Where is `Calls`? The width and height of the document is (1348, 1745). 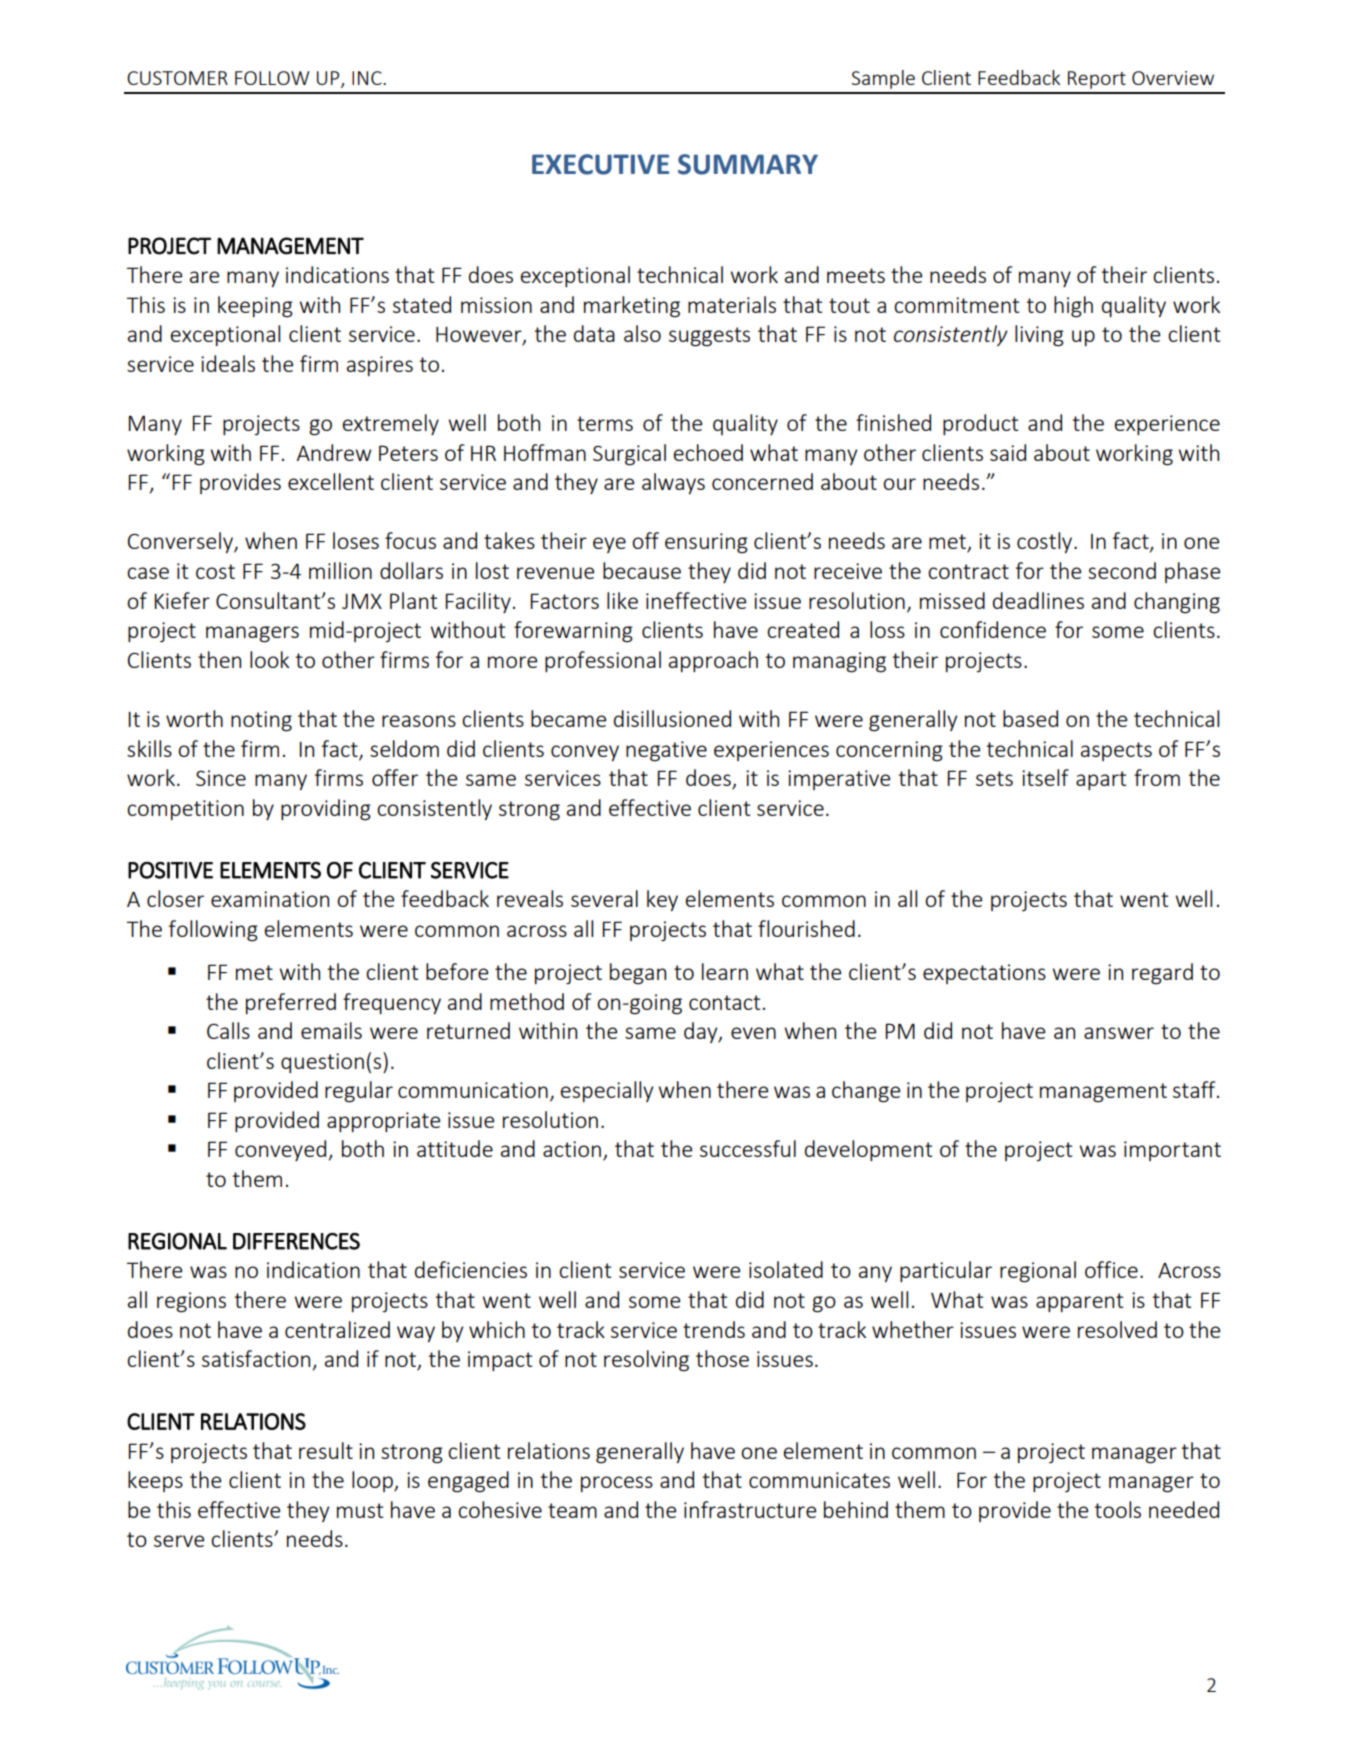 Calls is located at coordinates (228, 1030).
